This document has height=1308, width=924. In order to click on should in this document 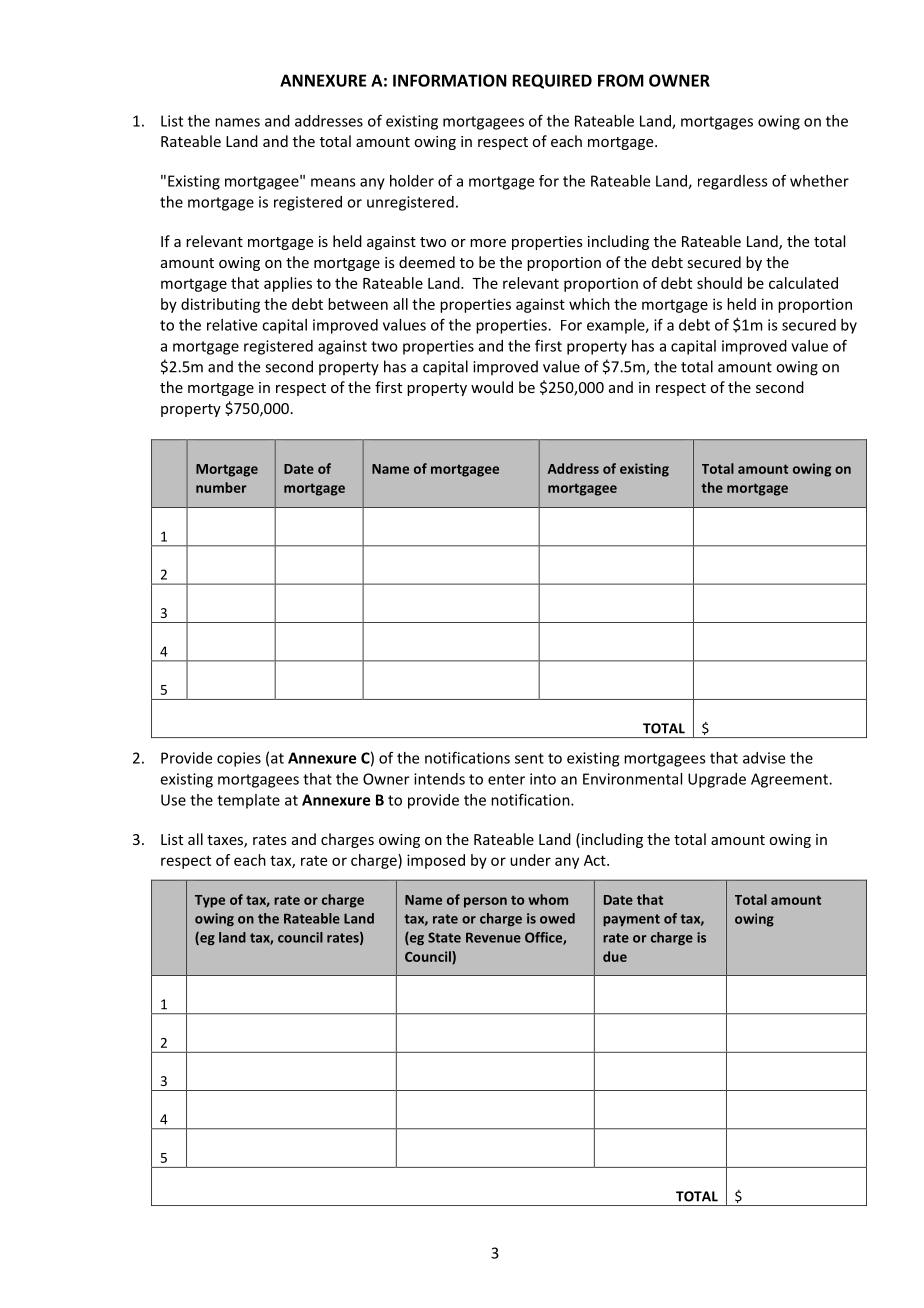, I will do `click(719, 283)`.
